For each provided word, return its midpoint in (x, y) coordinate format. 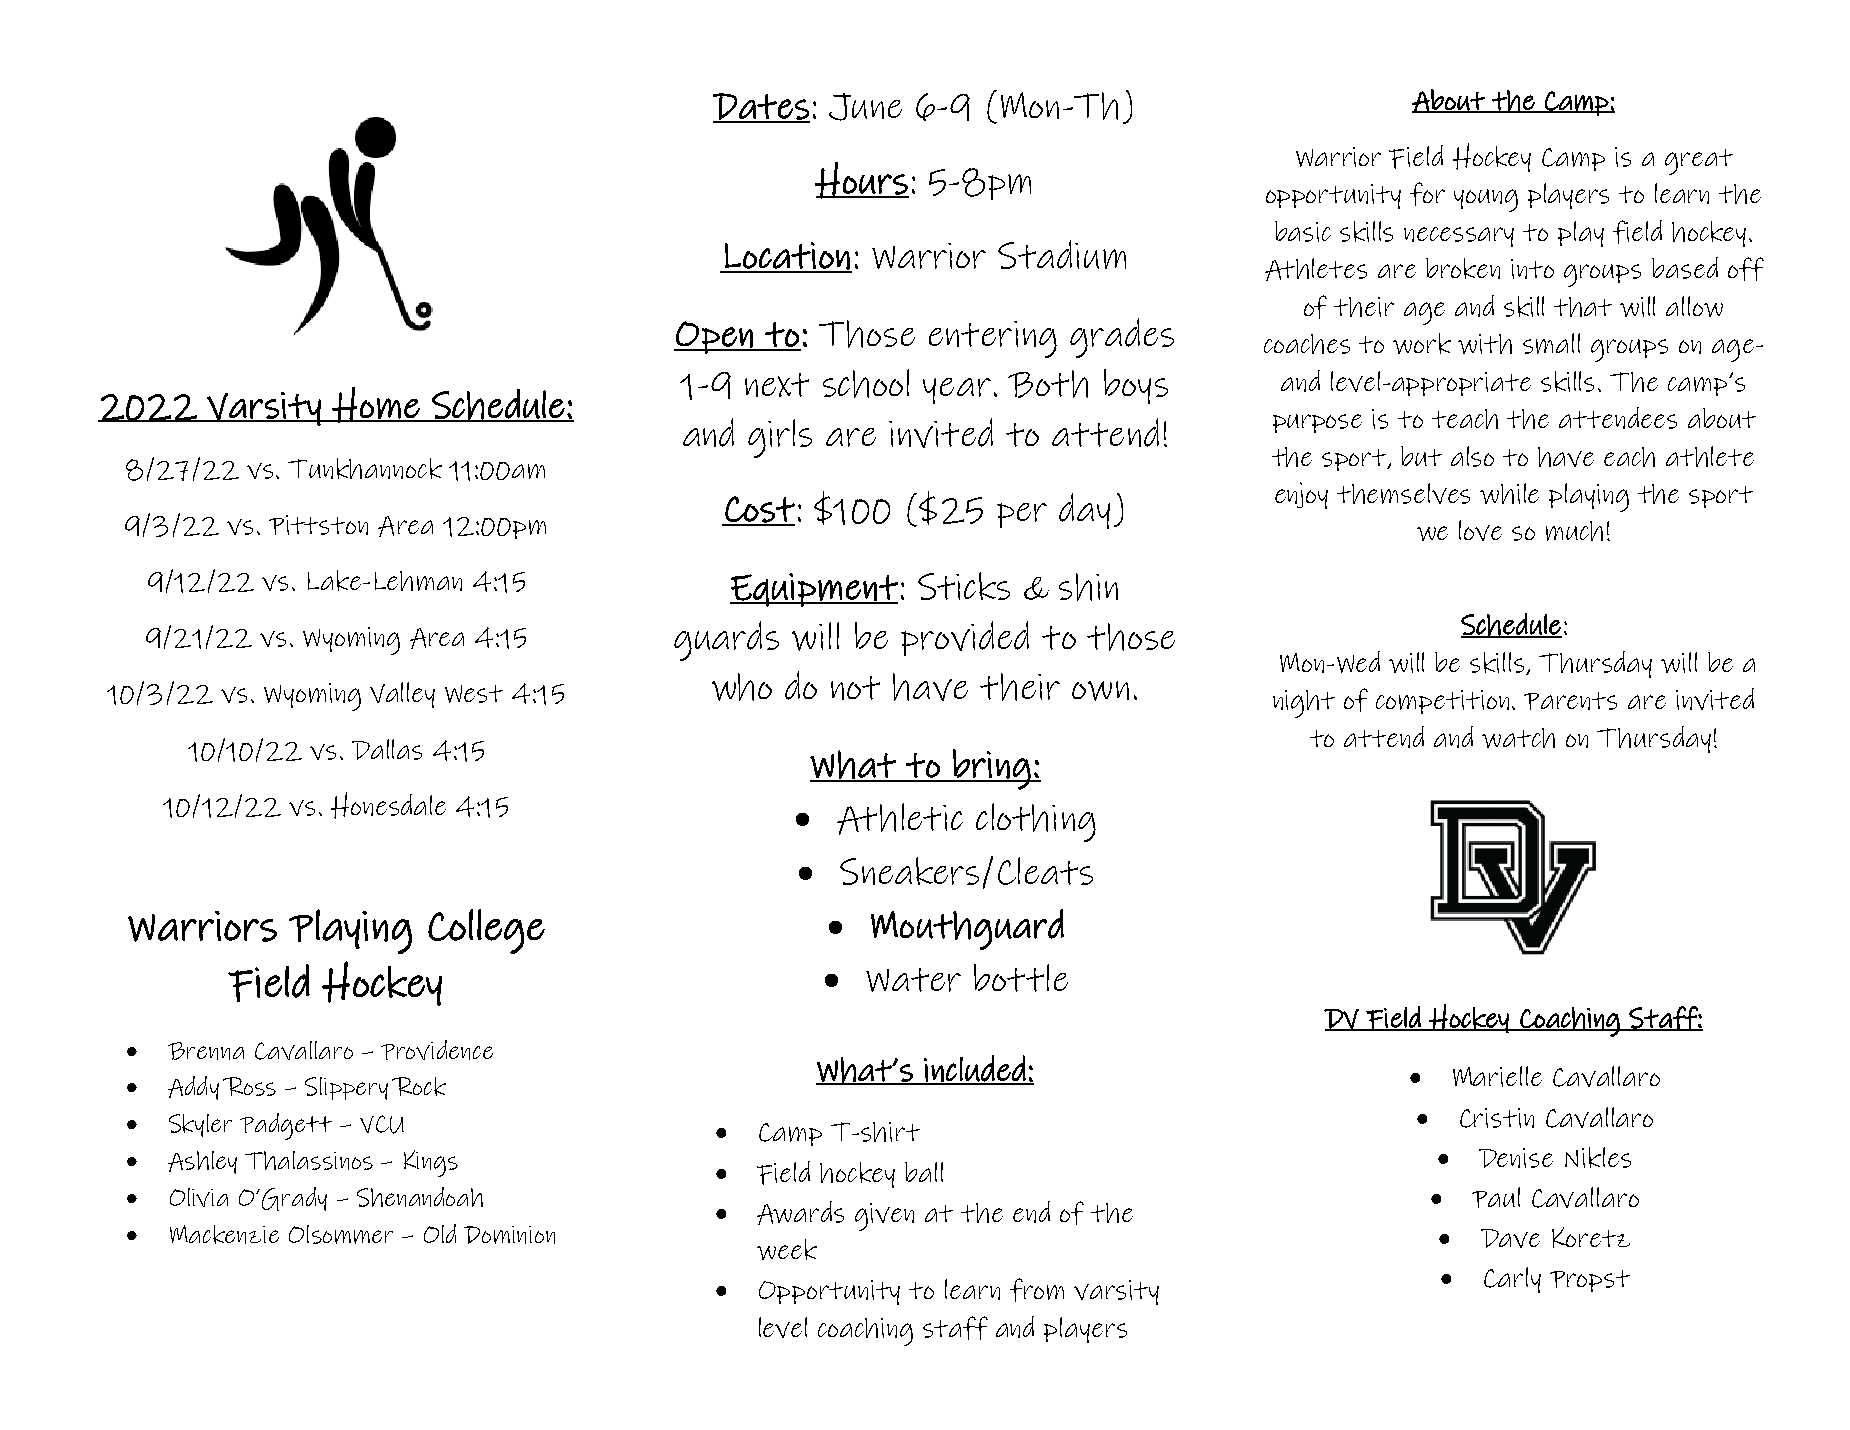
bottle (1021, 978)
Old (440, 1233)
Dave (1510, 1238)
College (486, 931)
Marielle (1497, 1076)
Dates (761, 107)
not (855, 688)
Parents (1570, 701)
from (1037, 1290)
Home (376, 405)
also (1472, 456)
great (1699, 162)
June (865, 107)
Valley (402, 695)
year (957, 391)
